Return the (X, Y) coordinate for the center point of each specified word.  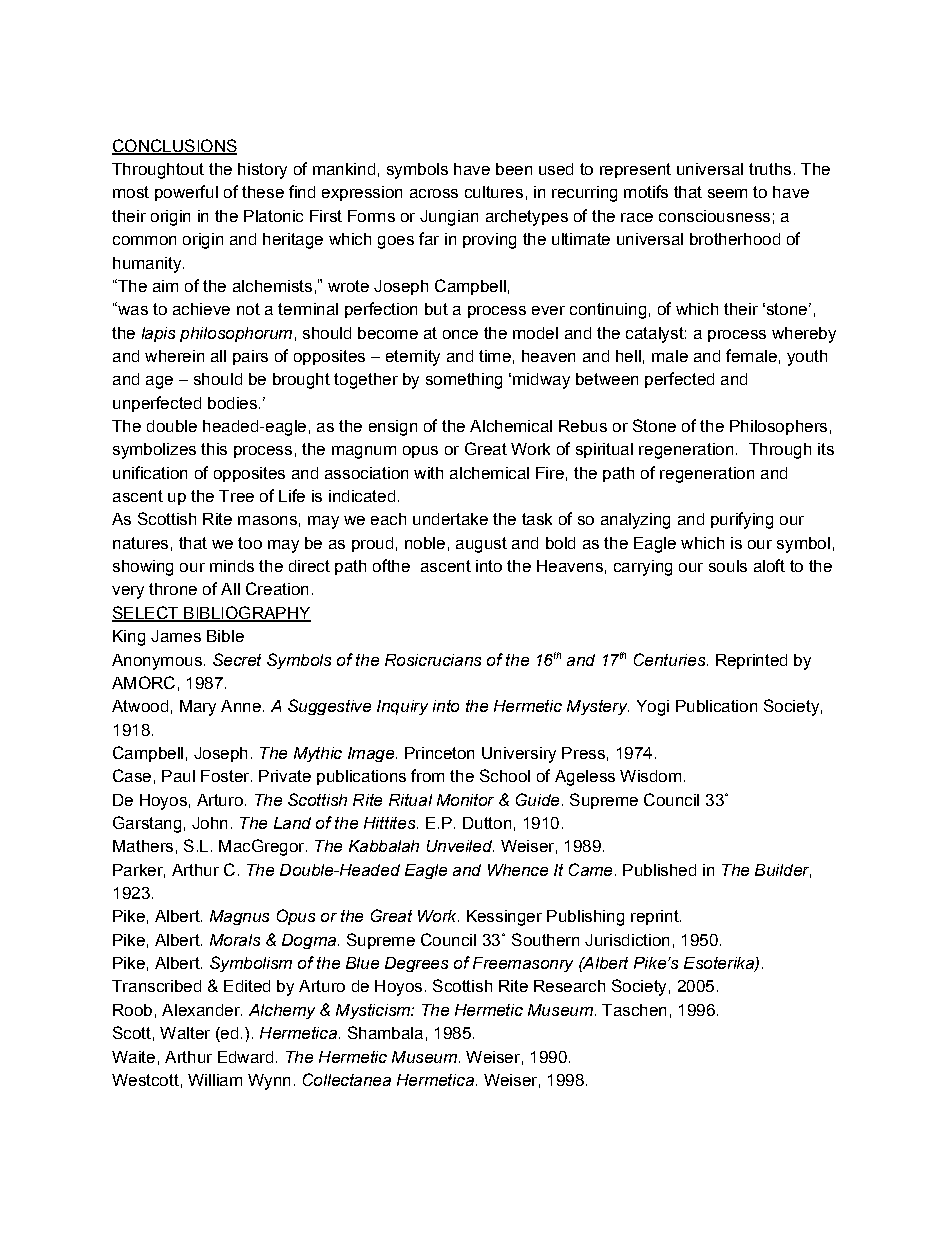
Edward (245, 1057)
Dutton (487, 823)
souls (728, 566)
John (209, 823)
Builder (783, 871)
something (464, 381)
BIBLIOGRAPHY (246, 613)
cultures (494, 192)
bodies (232, 403)
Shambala (385, 1032)
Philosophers (778, 427)
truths (770, 169)
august (481, 545)
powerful (186, 193)
